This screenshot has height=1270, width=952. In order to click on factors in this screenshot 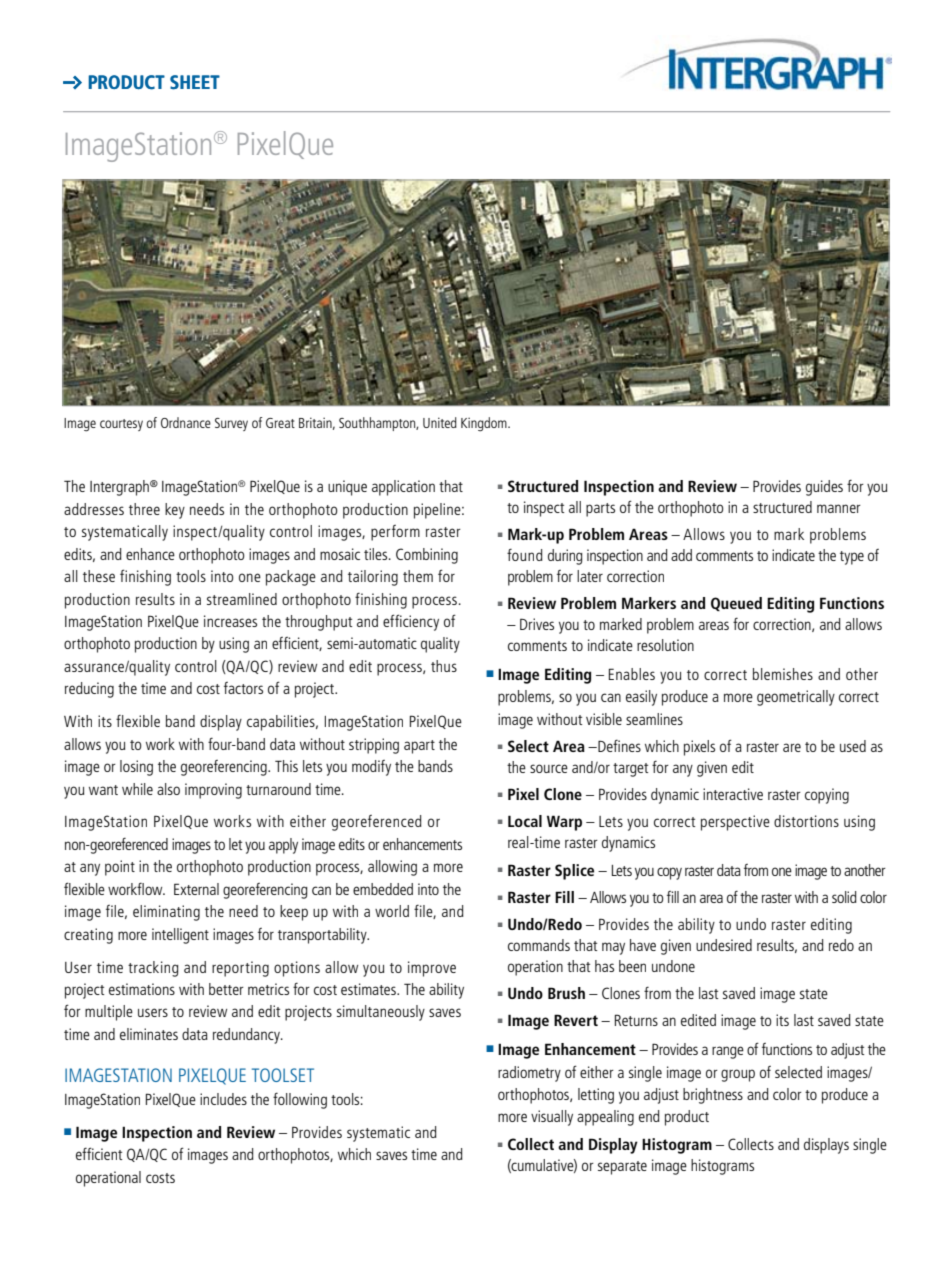, I will do `click(243, 688)`.
